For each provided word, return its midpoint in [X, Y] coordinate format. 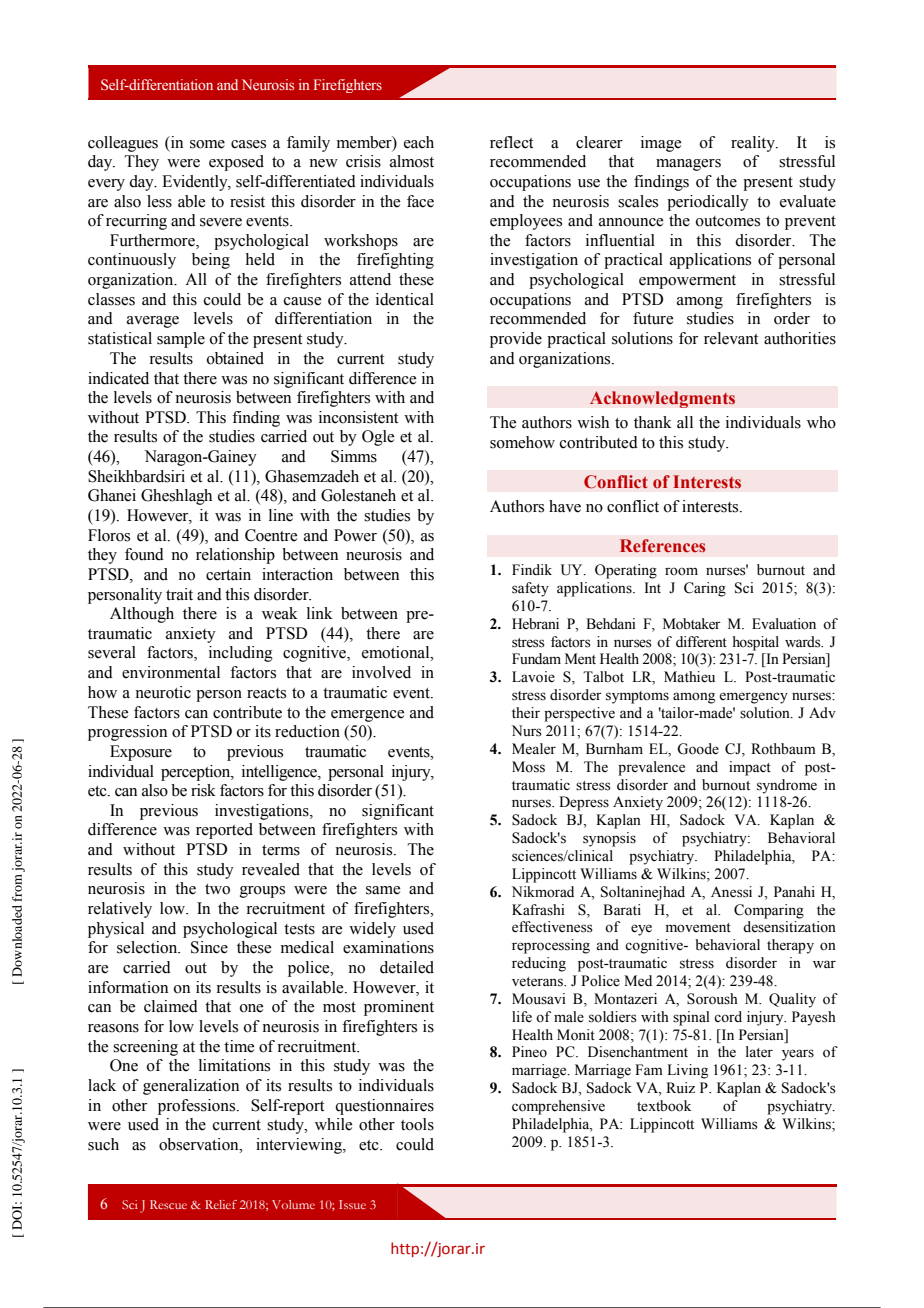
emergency [753, 698]
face [420, 201]
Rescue [168, 1204]
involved [381, 672]
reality [754, 144]
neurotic [163, 692]
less [159, 201]
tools [417, 1124]
